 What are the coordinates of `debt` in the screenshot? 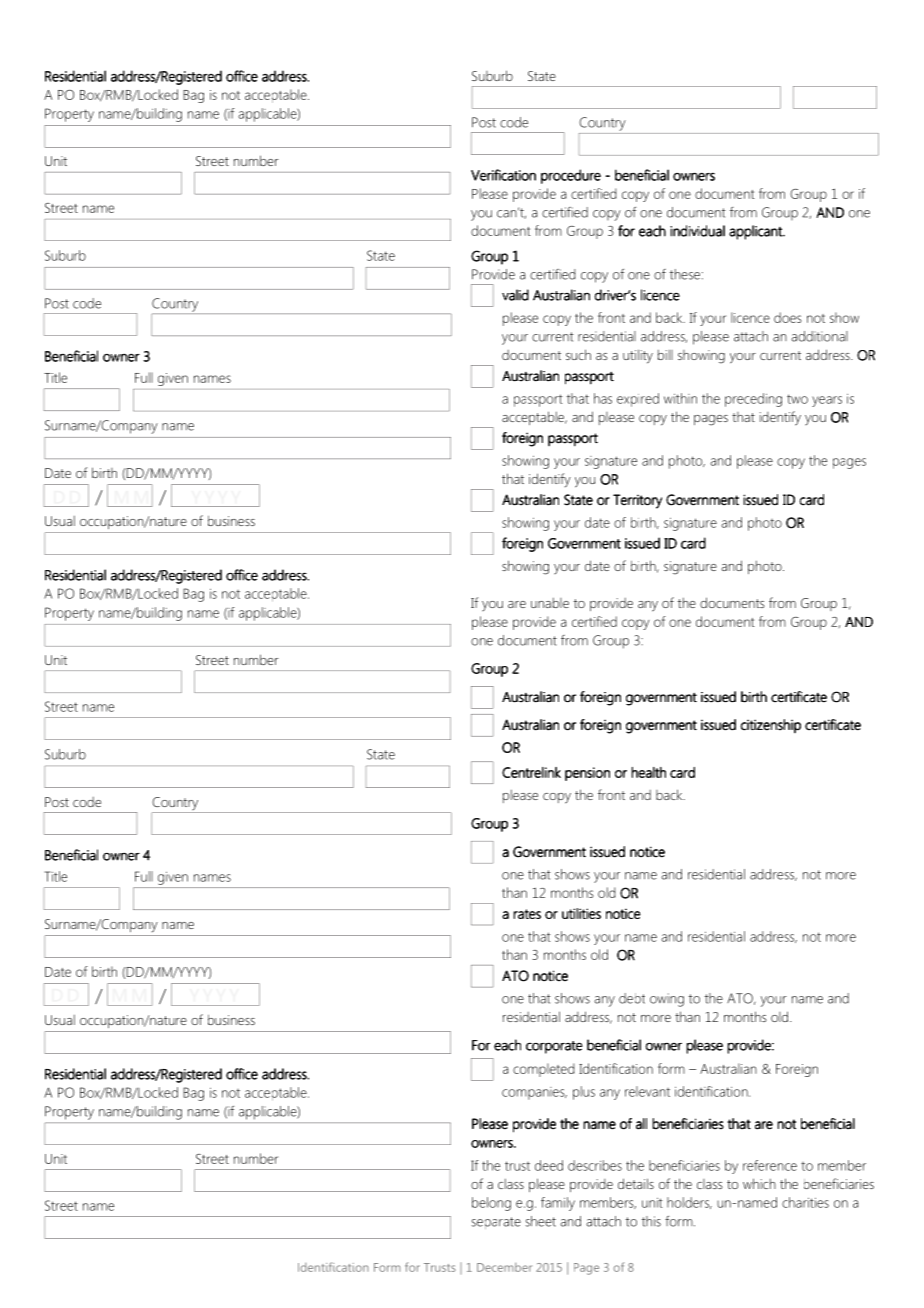 It's located at (632, 998).
